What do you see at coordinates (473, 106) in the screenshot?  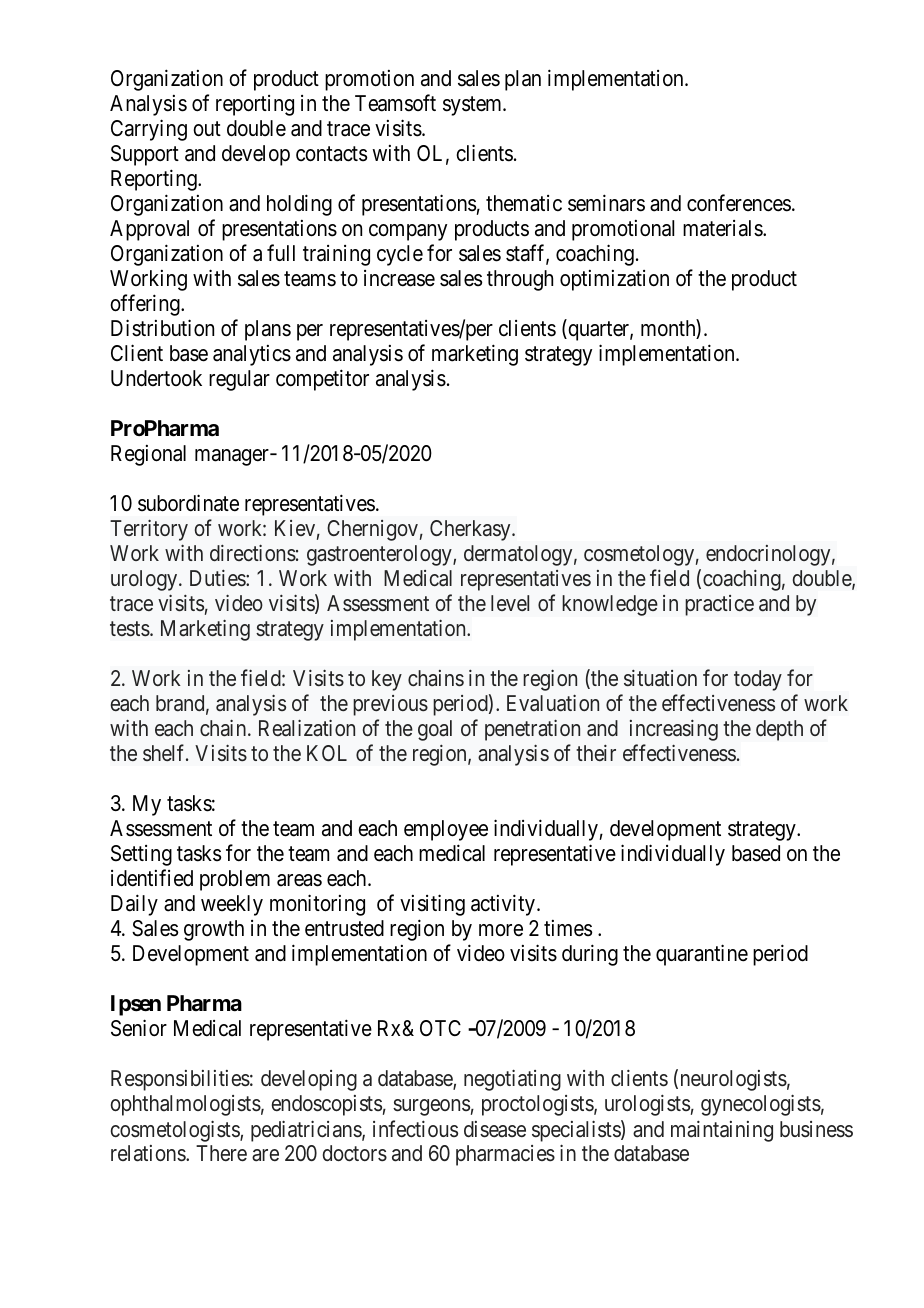 I see `system` at bounding box center [473, 106].
